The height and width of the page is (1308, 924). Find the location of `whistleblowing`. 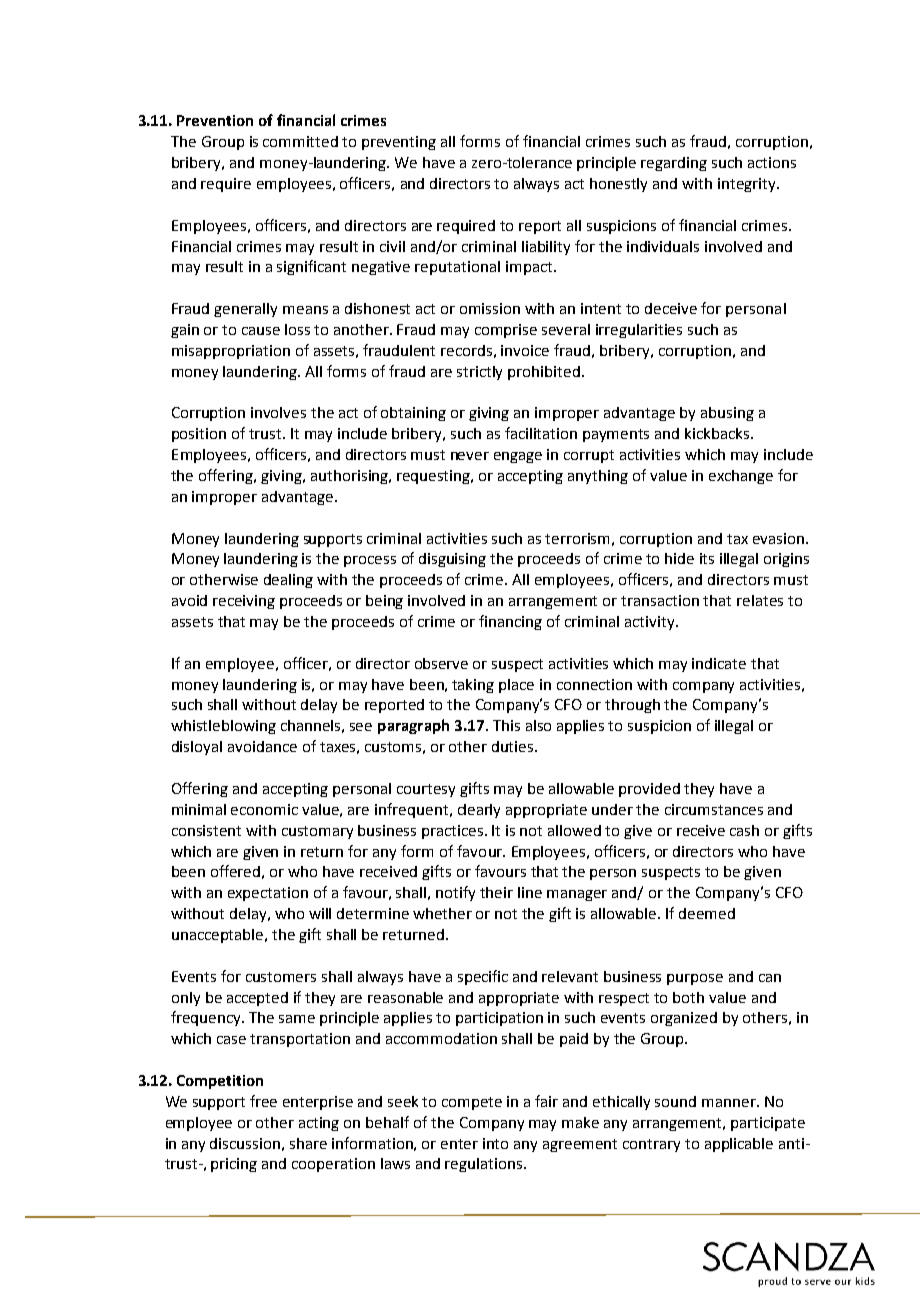

whistleblowing is located at coordinates (223, 727).
